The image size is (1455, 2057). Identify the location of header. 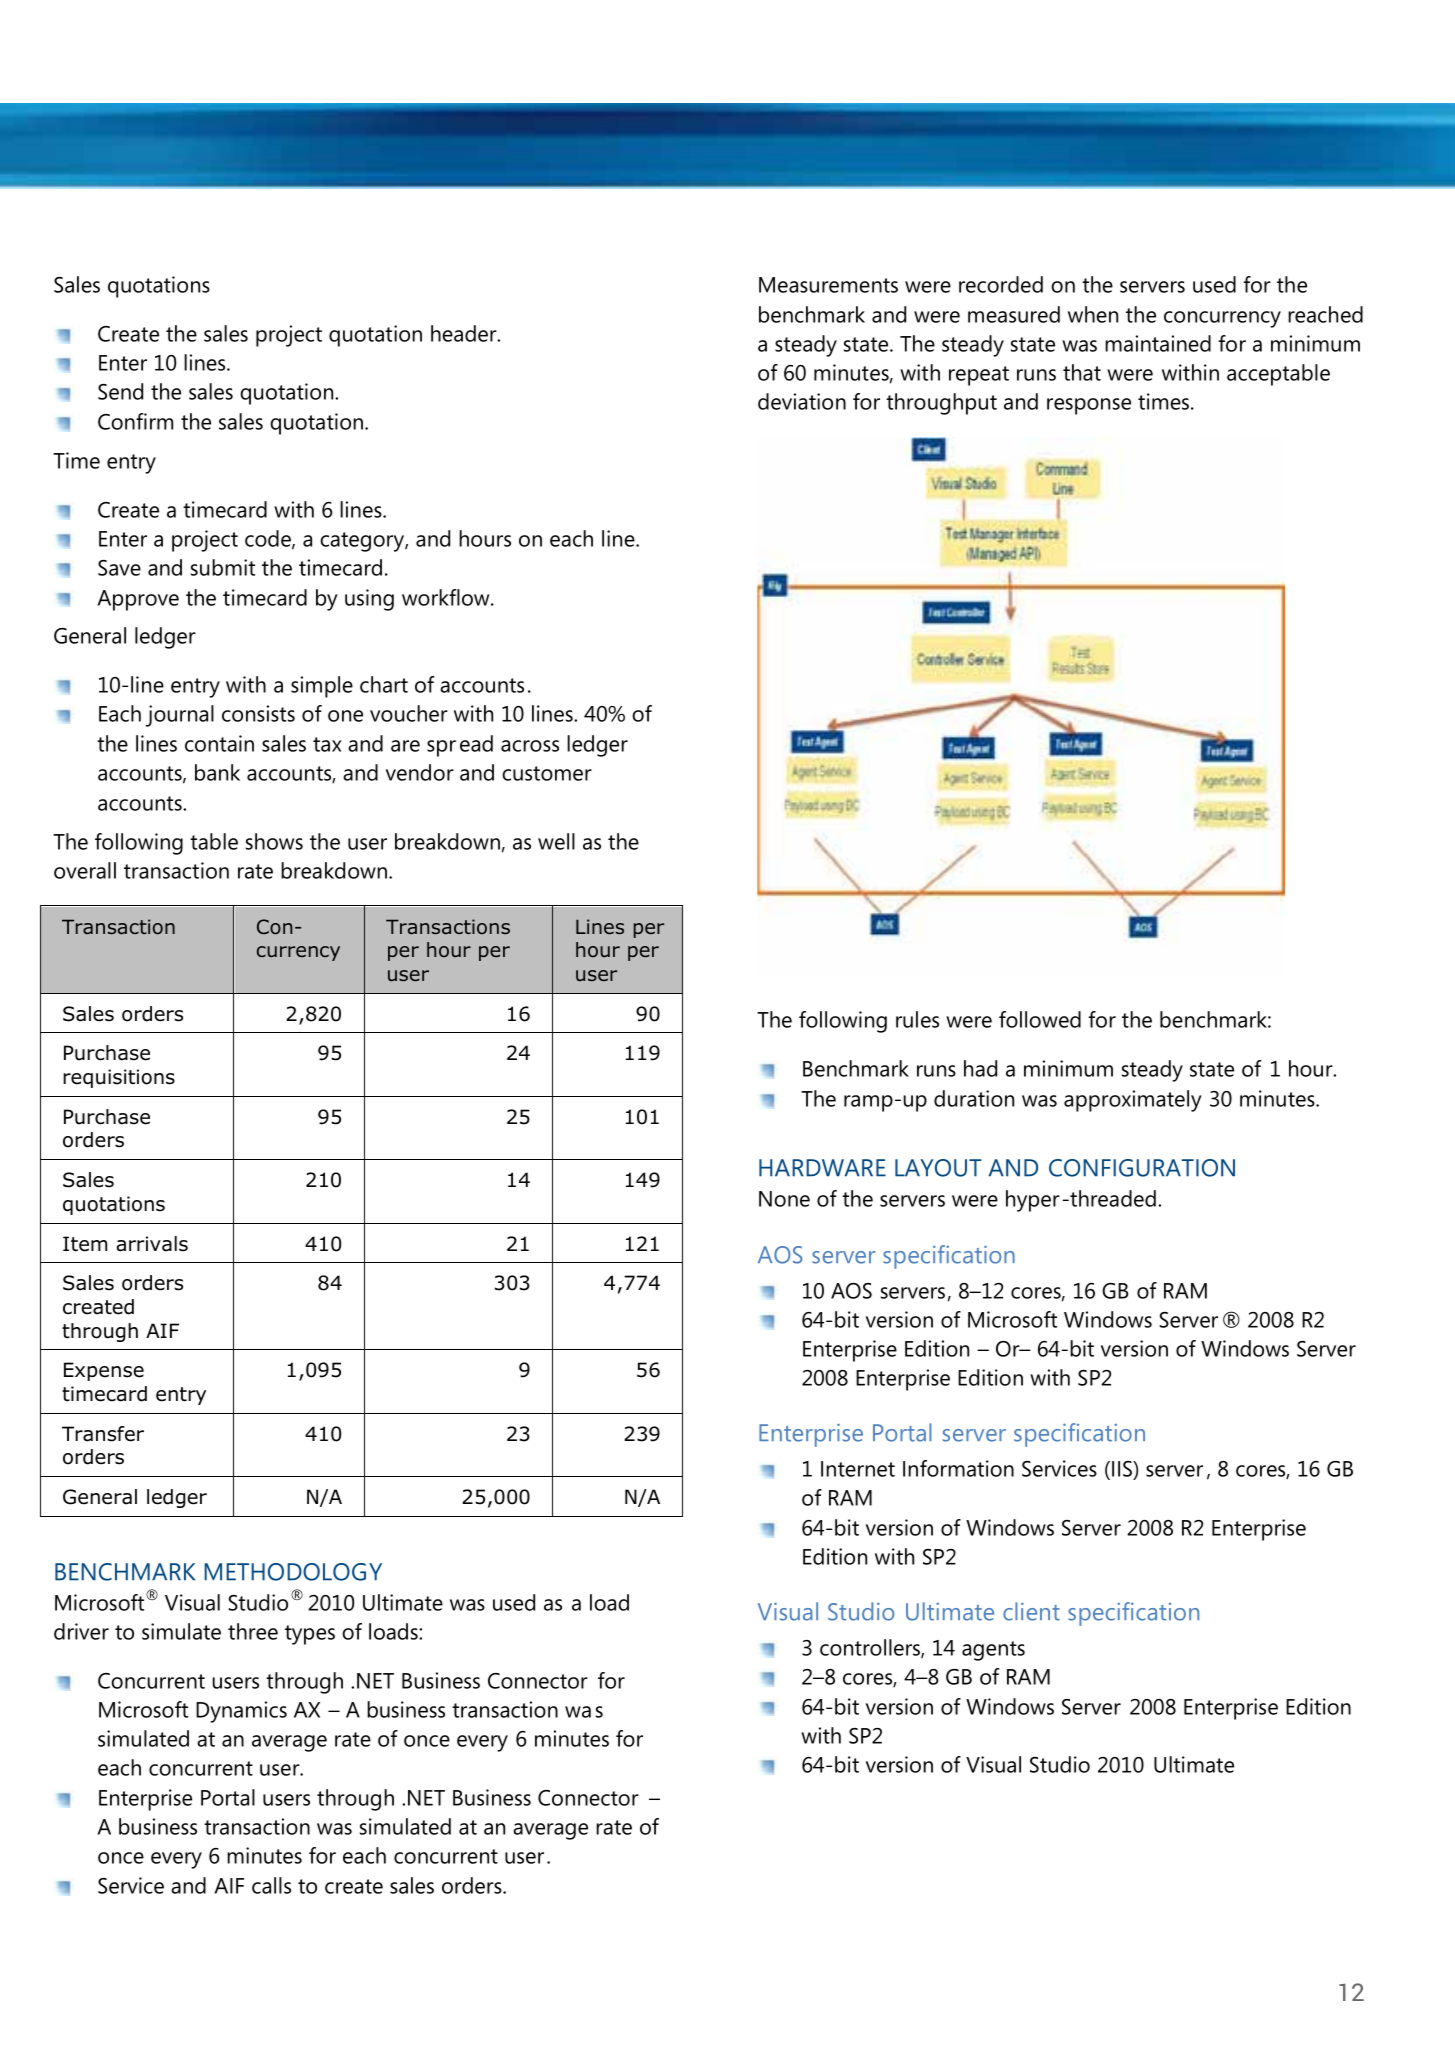
(465, 333).
